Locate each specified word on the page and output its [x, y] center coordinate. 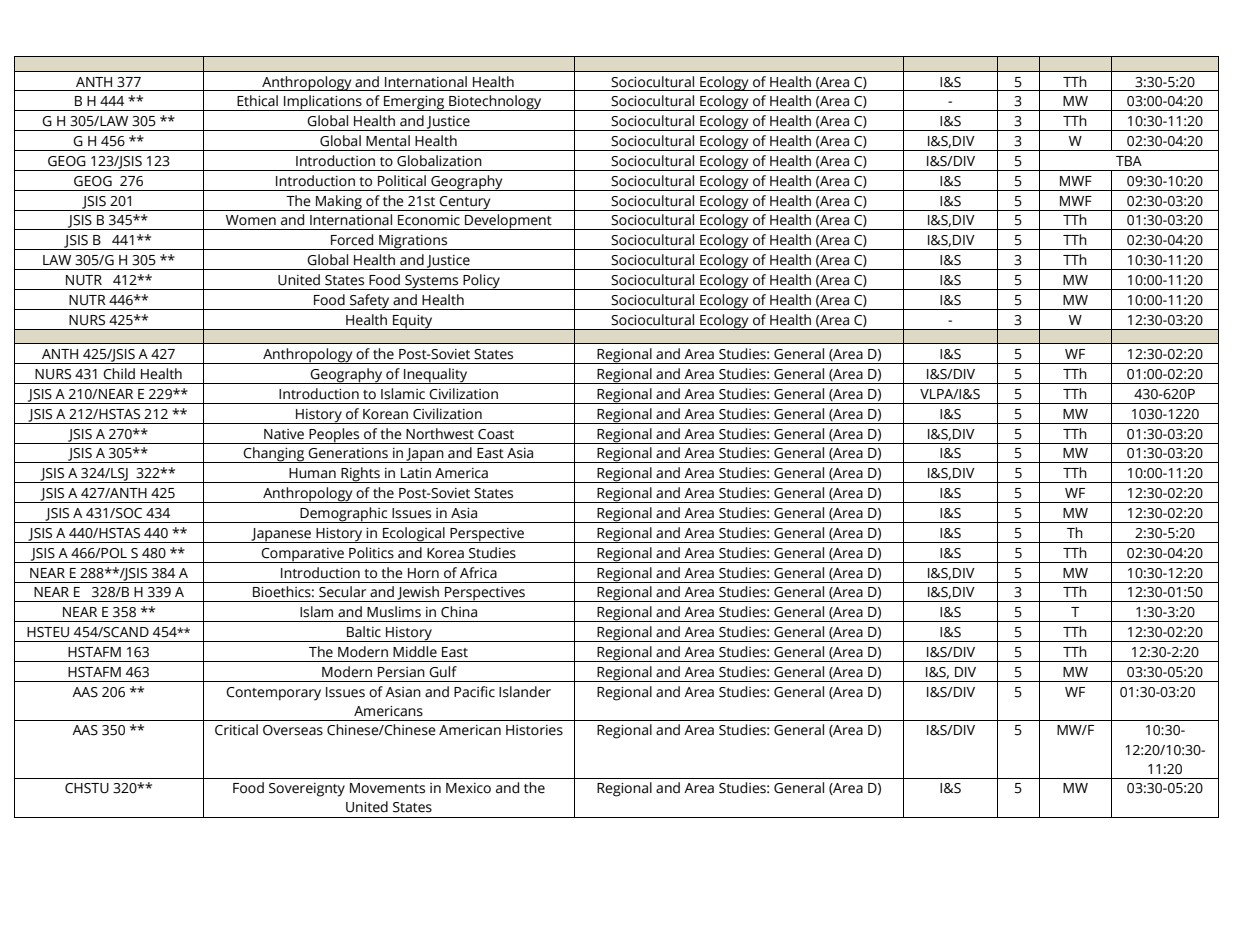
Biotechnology [495, 103]
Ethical [257, 101]
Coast [496, 434]
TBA [1129, 161]
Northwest [440, 434]
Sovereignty [307, 790]
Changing [274, 455]
